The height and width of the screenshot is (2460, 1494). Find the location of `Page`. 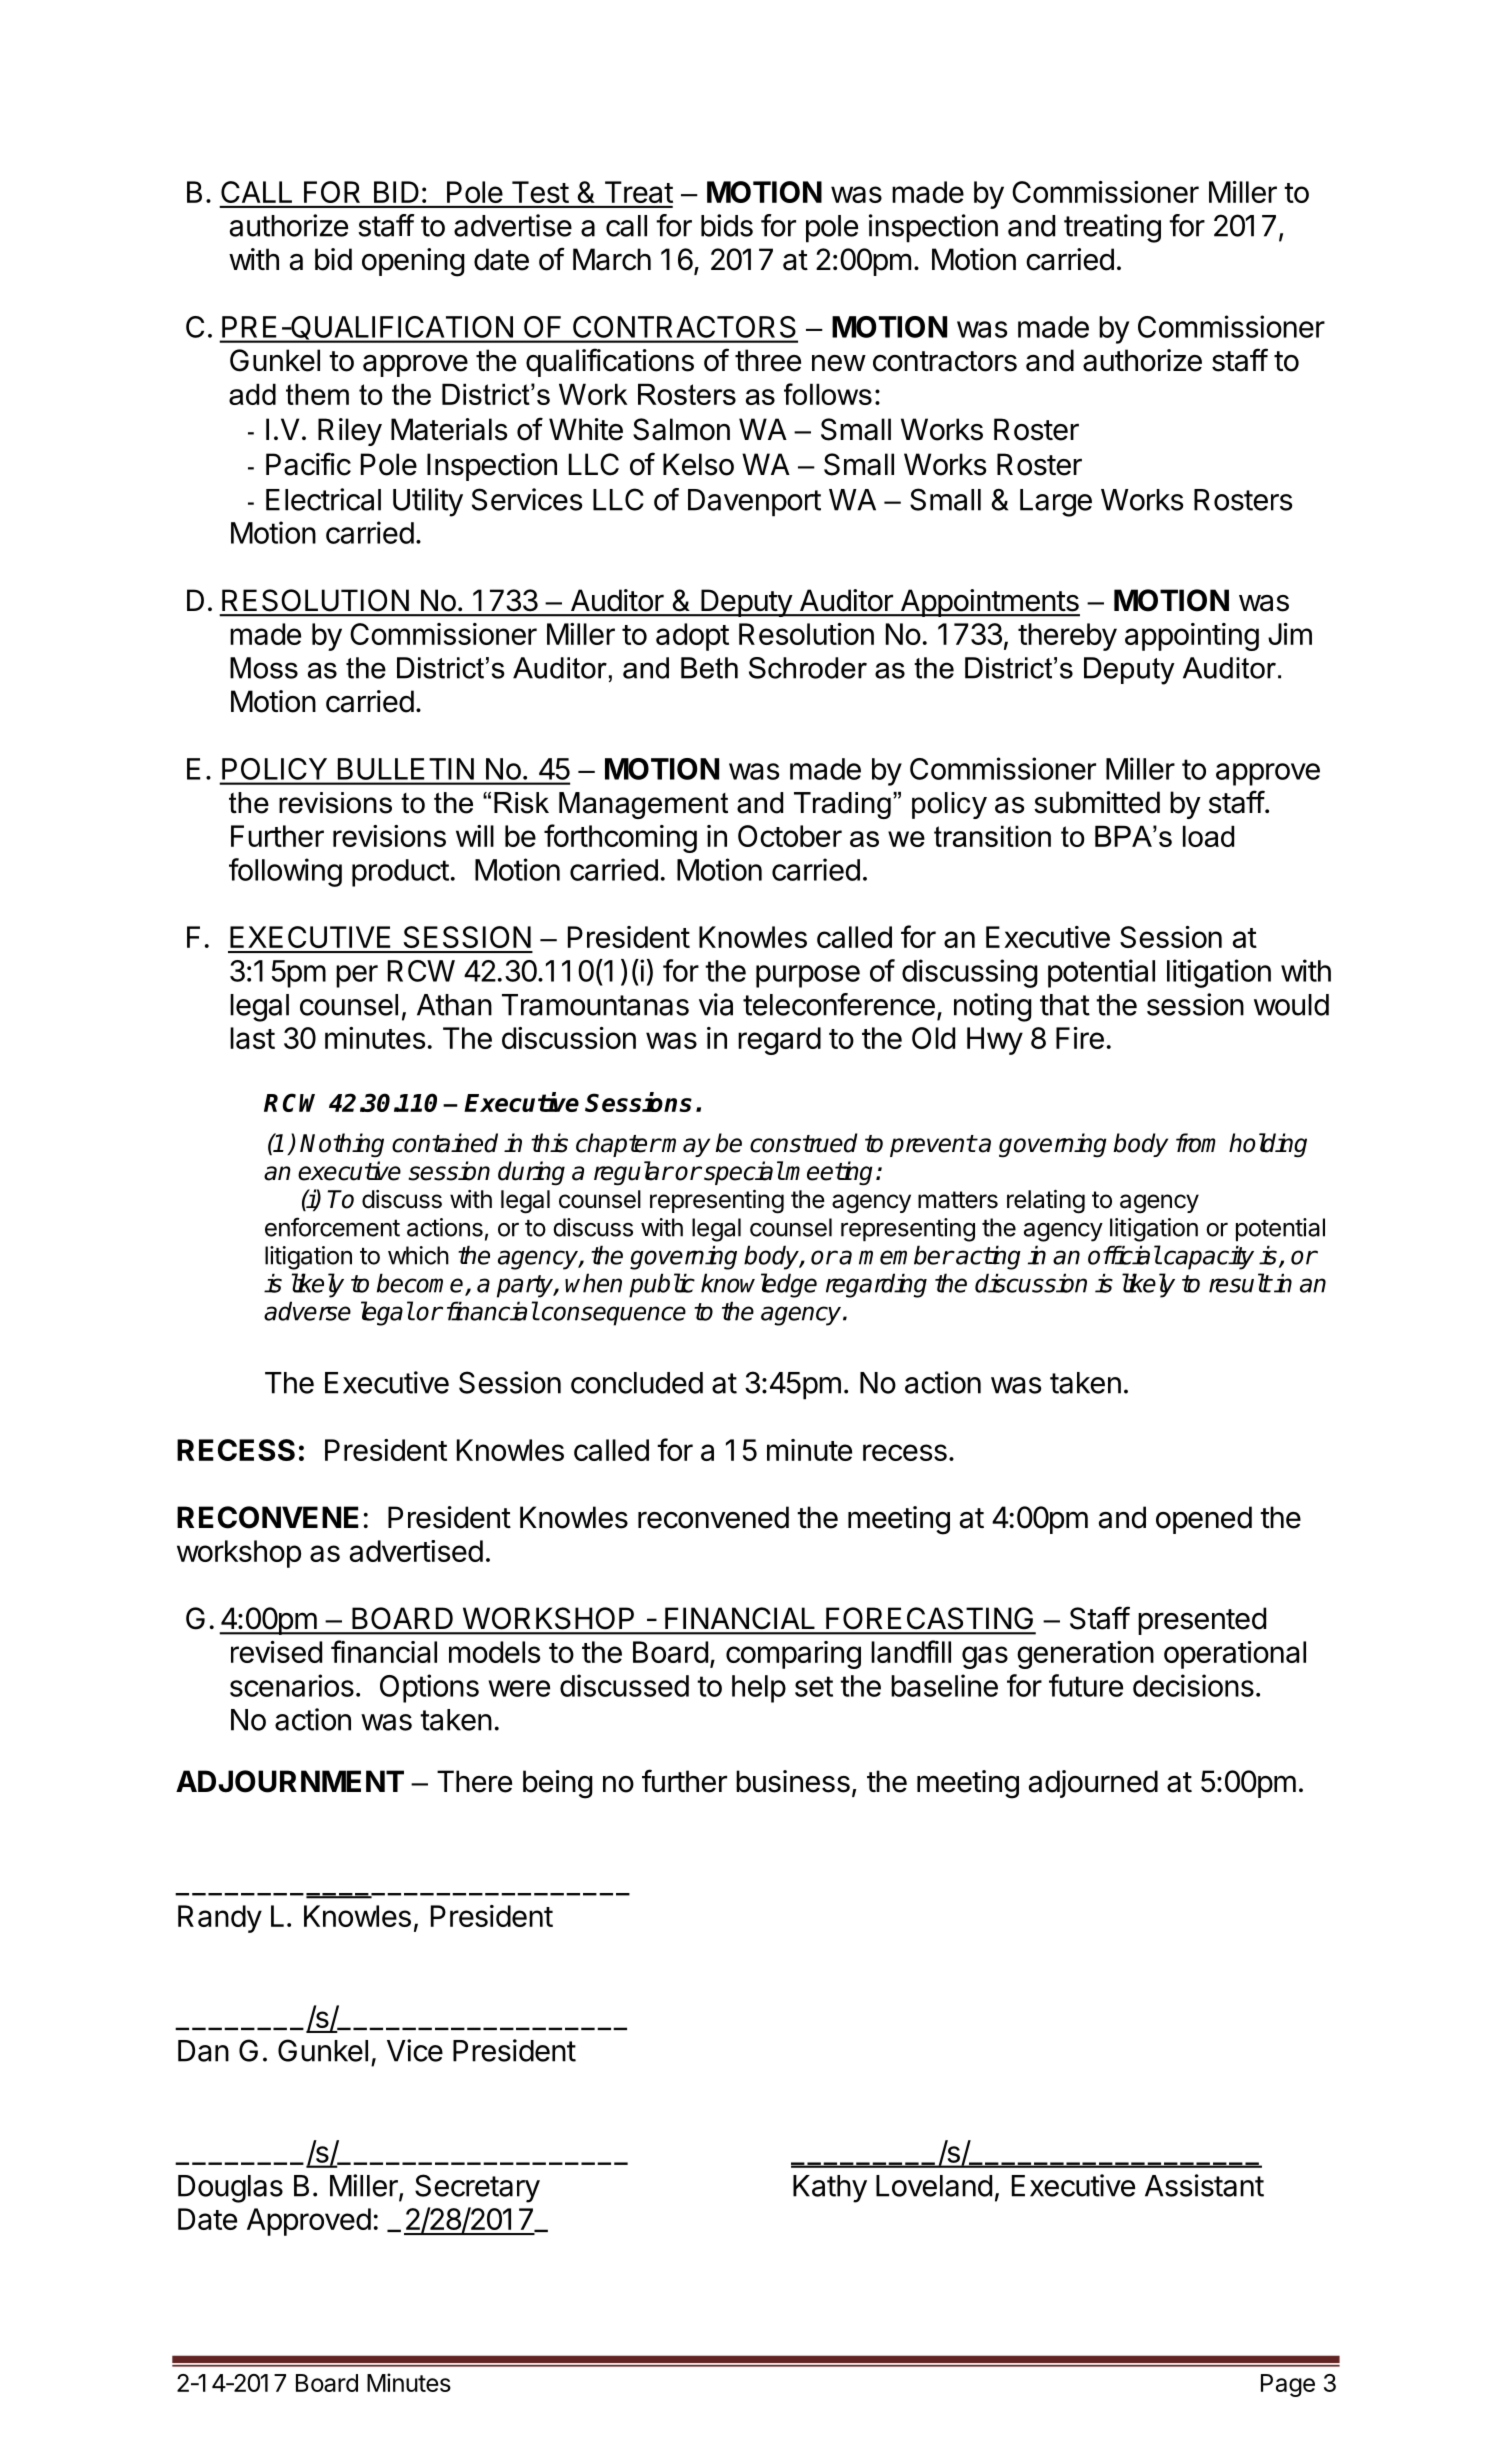

Page is located at coordinates (1288, 2385).
